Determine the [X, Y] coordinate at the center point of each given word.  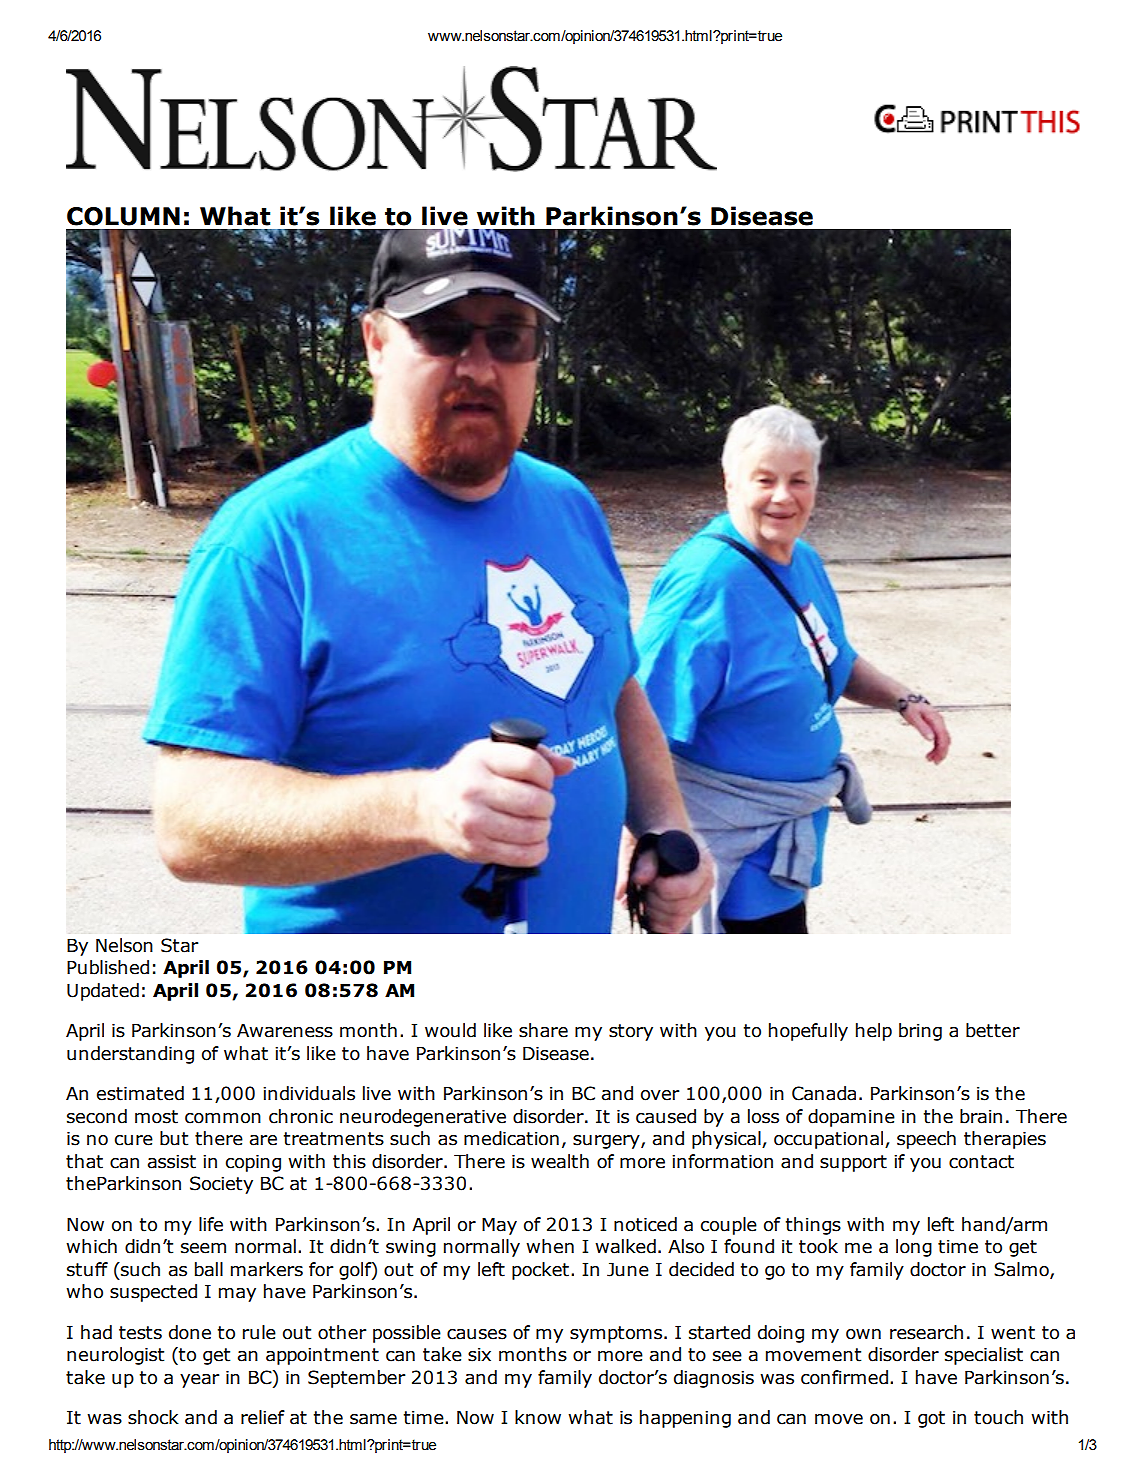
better [993, 1030]
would [450, 1030]
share [543, 1030]
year [200, 1381]
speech [926, 1140]
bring [920, 1032]
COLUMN [123, 216]
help [874, 1032]
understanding [130, 1055]
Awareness [285, 1030]
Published [108, 967]
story [631, 1032]
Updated [103, 992]
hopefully [808, 1032]
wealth [560, 1161]
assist [172, 1161]
